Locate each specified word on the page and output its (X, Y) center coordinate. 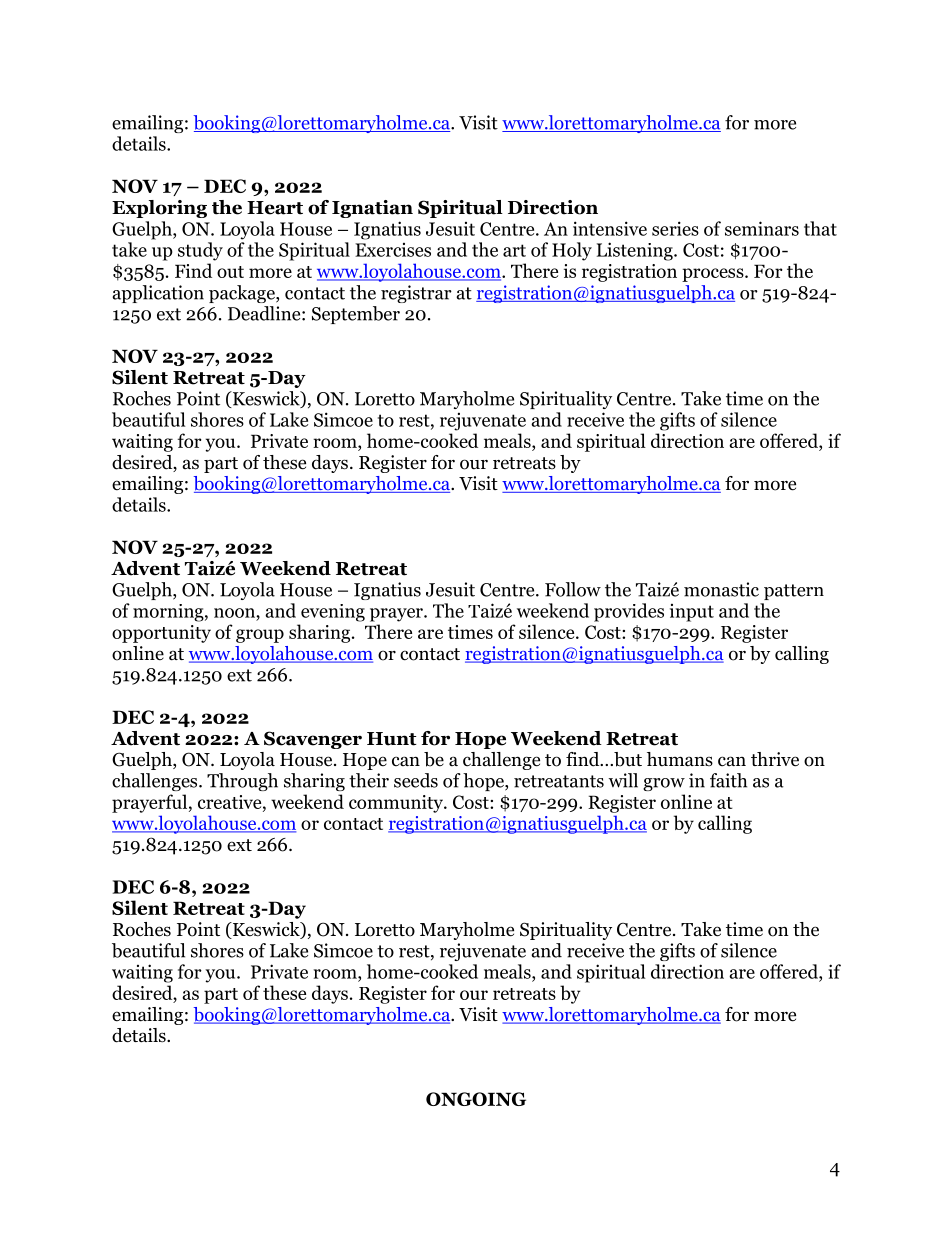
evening (333, 613)
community (397, 804)
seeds (416, 780)
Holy (572, 251)
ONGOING (476, 1099)
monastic (721, 589)
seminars (762, 228)
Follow (573, 589)
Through (242, 782)
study (200, 251)
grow (664, 784)
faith (728, 780)
